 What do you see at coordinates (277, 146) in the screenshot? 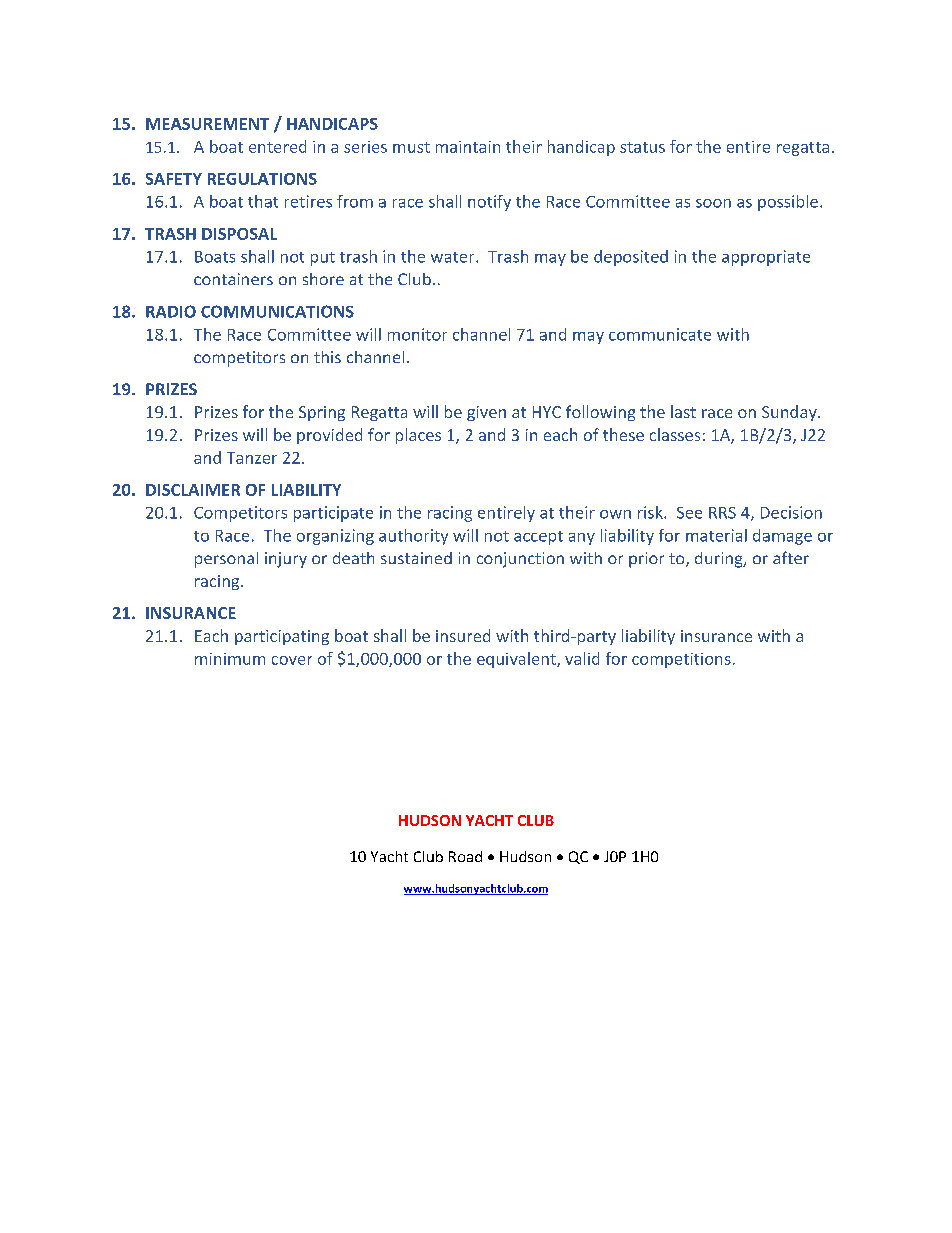
I see `entered` at bounding box center [277, 146].
